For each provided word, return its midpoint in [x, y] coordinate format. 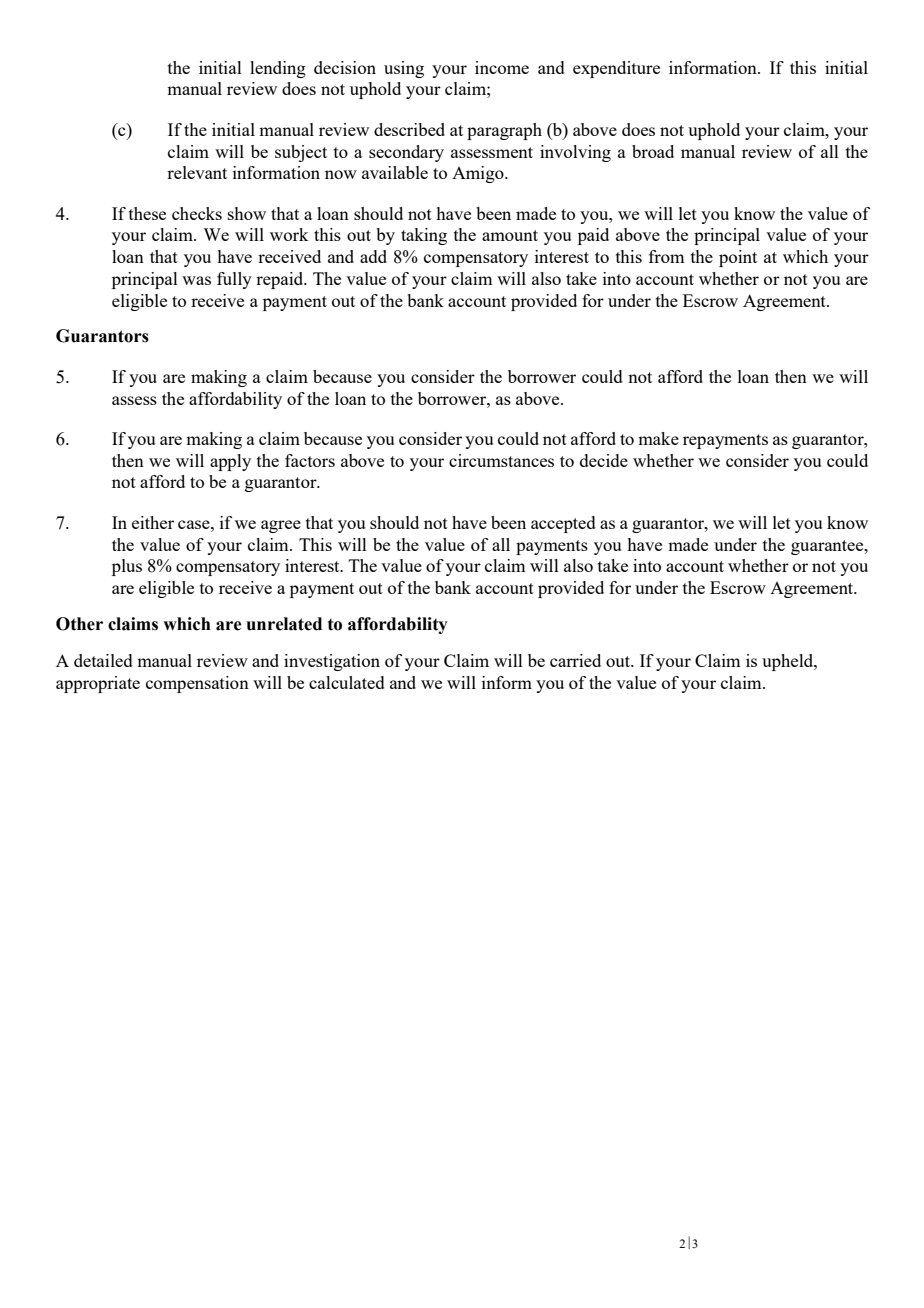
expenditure [616, 69]
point [738, 258]
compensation [197, 684]
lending [278, 69]
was [196, 280]
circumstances [501, 460]
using [404, 69]
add [373, 256]
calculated [347, 682]
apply [230, 462]
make [658, 438]
